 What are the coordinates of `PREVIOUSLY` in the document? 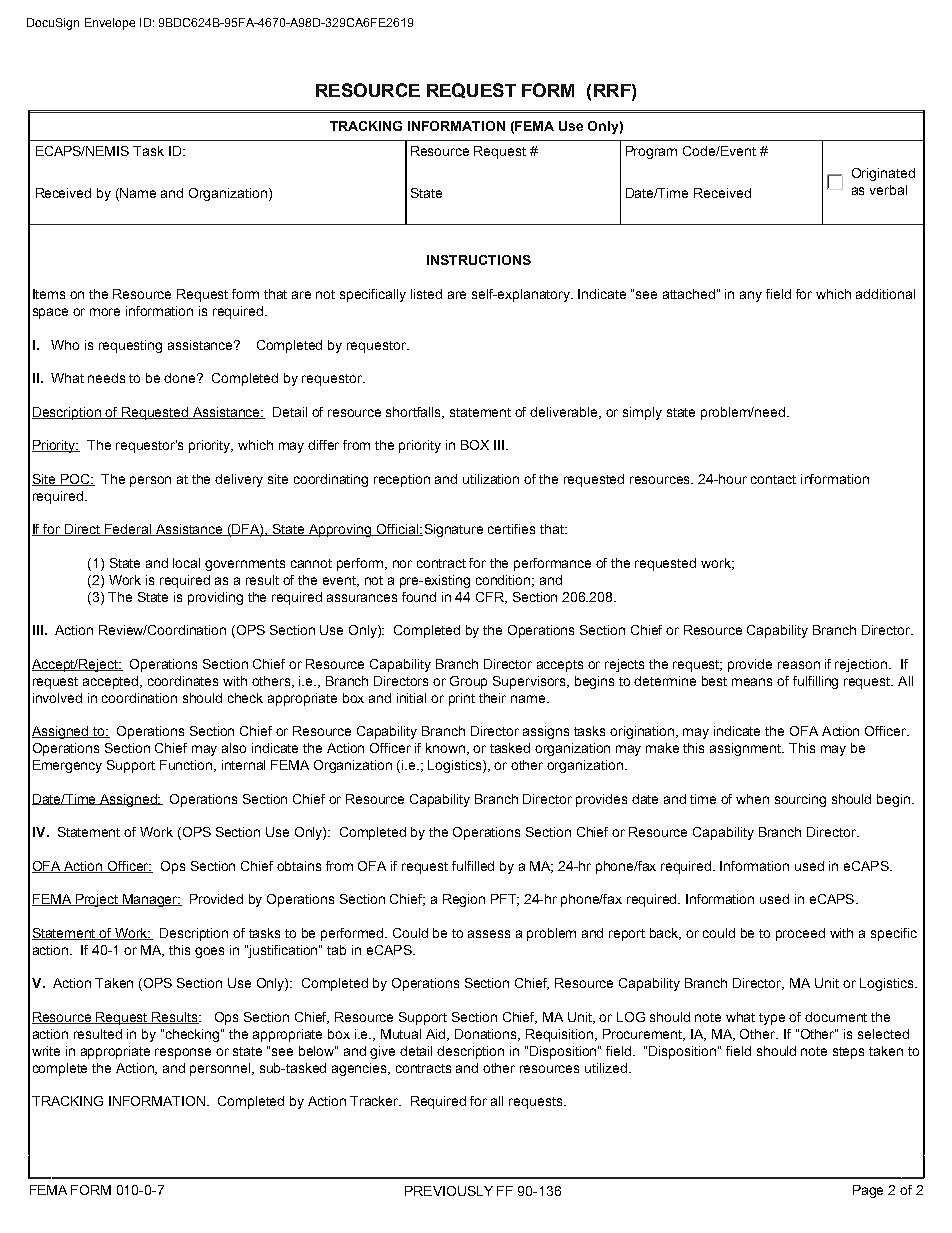 It's located at (449, 1191).
